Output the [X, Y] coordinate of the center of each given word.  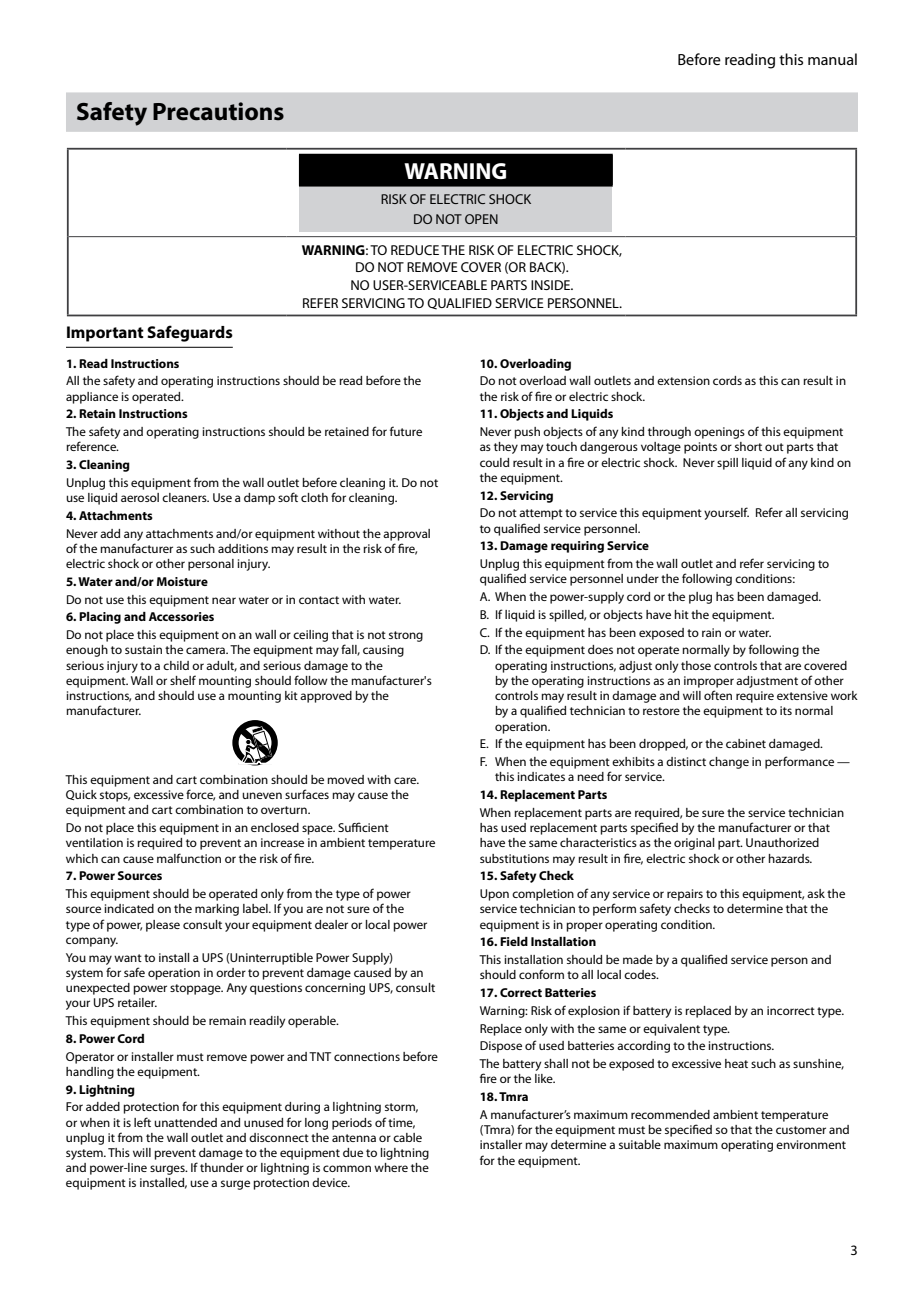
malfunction [189, 858]
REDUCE [415, 250]
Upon [494, 895]
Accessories [181, 616]
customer [801, 1130]
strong [406, 636]
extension [683, 380]
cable [407, 1137]
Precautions [218, 111]
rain [711, 632]
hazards [790, 858]
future [406, 431]
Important [105, 334]
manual [832, 59]
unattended [185, 1122]
